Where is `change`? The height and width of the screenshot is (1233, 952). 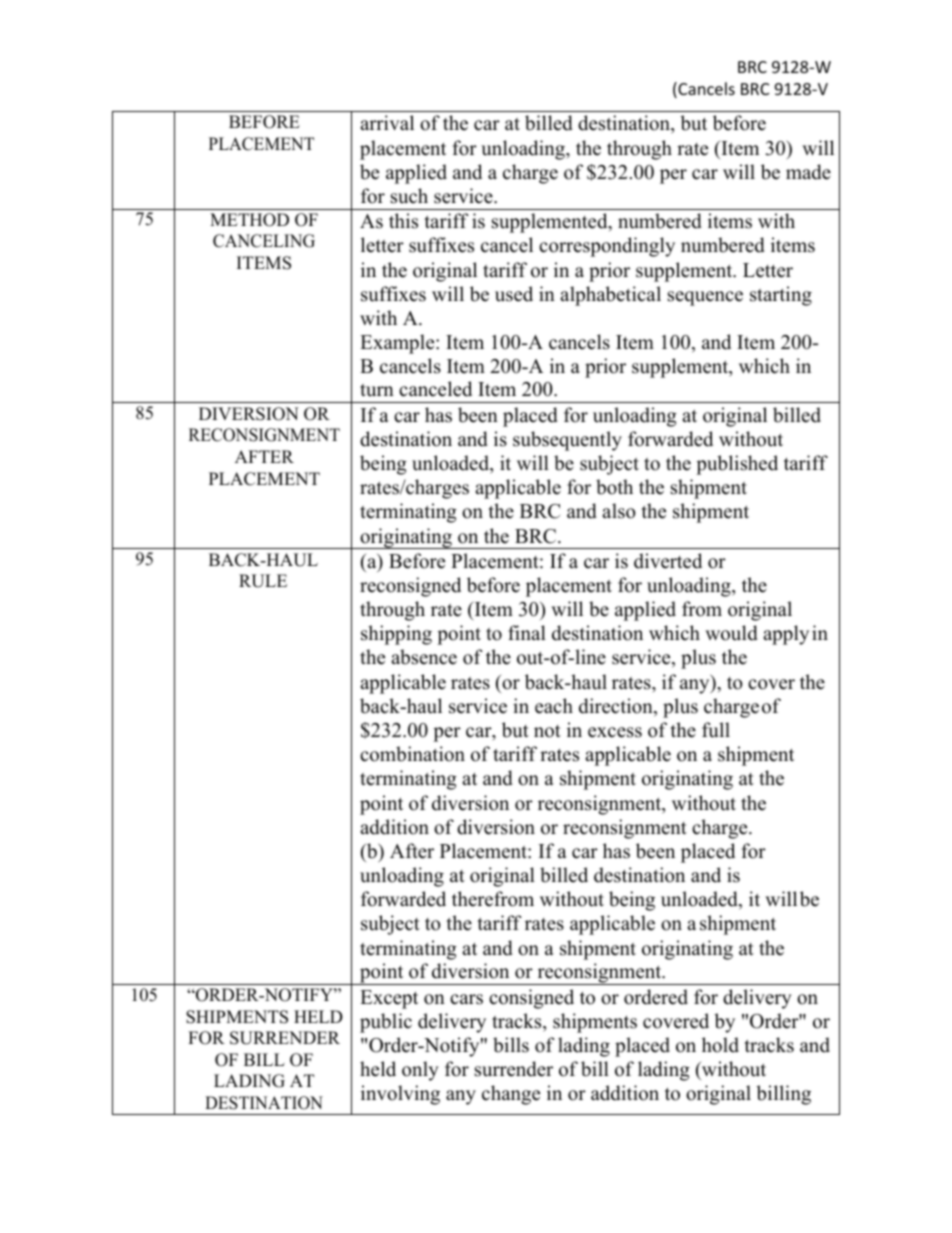
change is located at coordinates (511, 1095).
